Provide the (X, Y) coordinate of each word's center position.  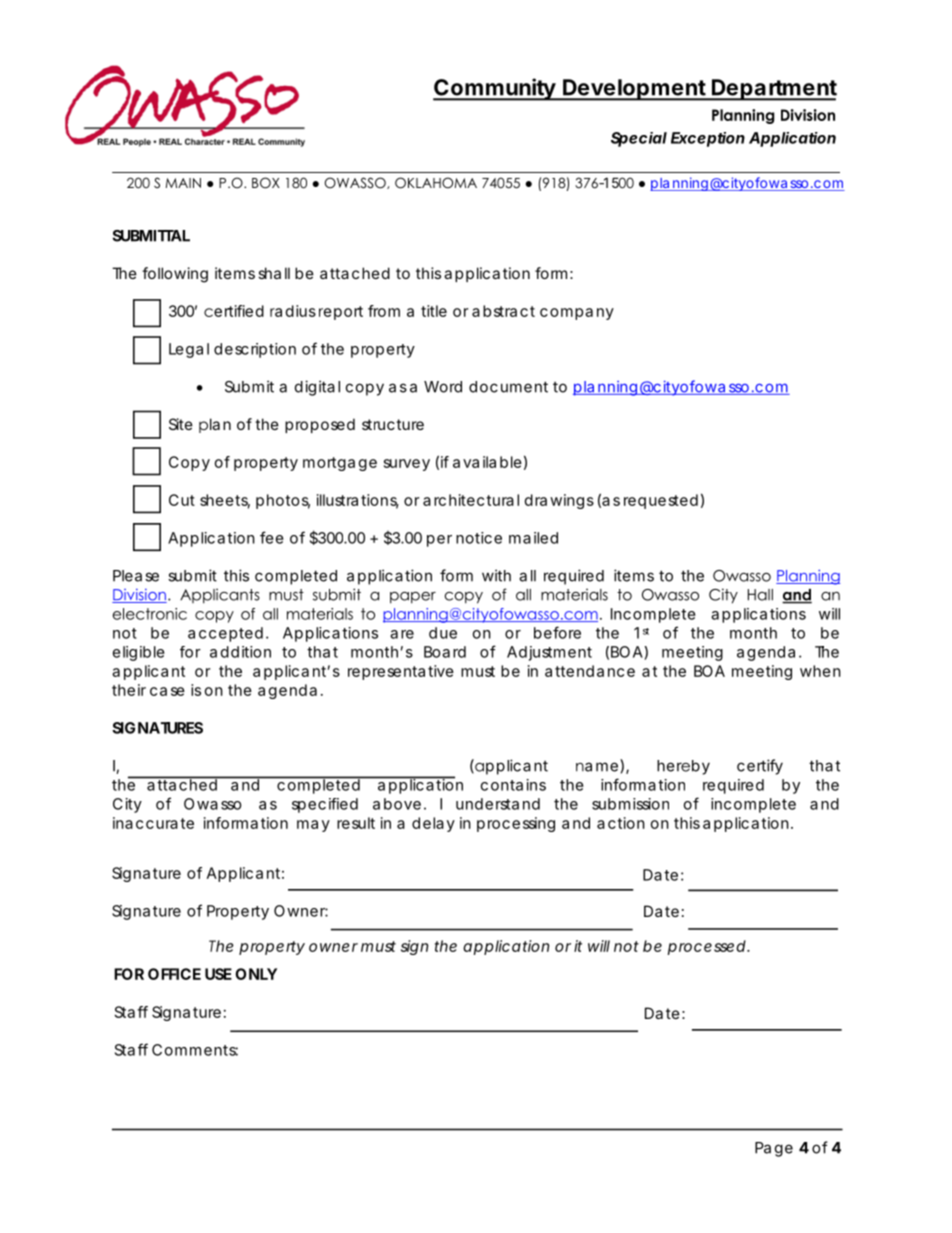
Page (774, 1149)
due (443, 633)
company (577, 314)
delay (433, 824)
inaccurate (153, 823)
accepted (225, 634)
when (820, 671)
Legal (189, 350)
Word (443, 387)
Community (496, 89)
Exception (708, 139)
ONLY (256, 974)
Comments (195, 1050)
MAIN (183, 183)
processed (708, 947)
